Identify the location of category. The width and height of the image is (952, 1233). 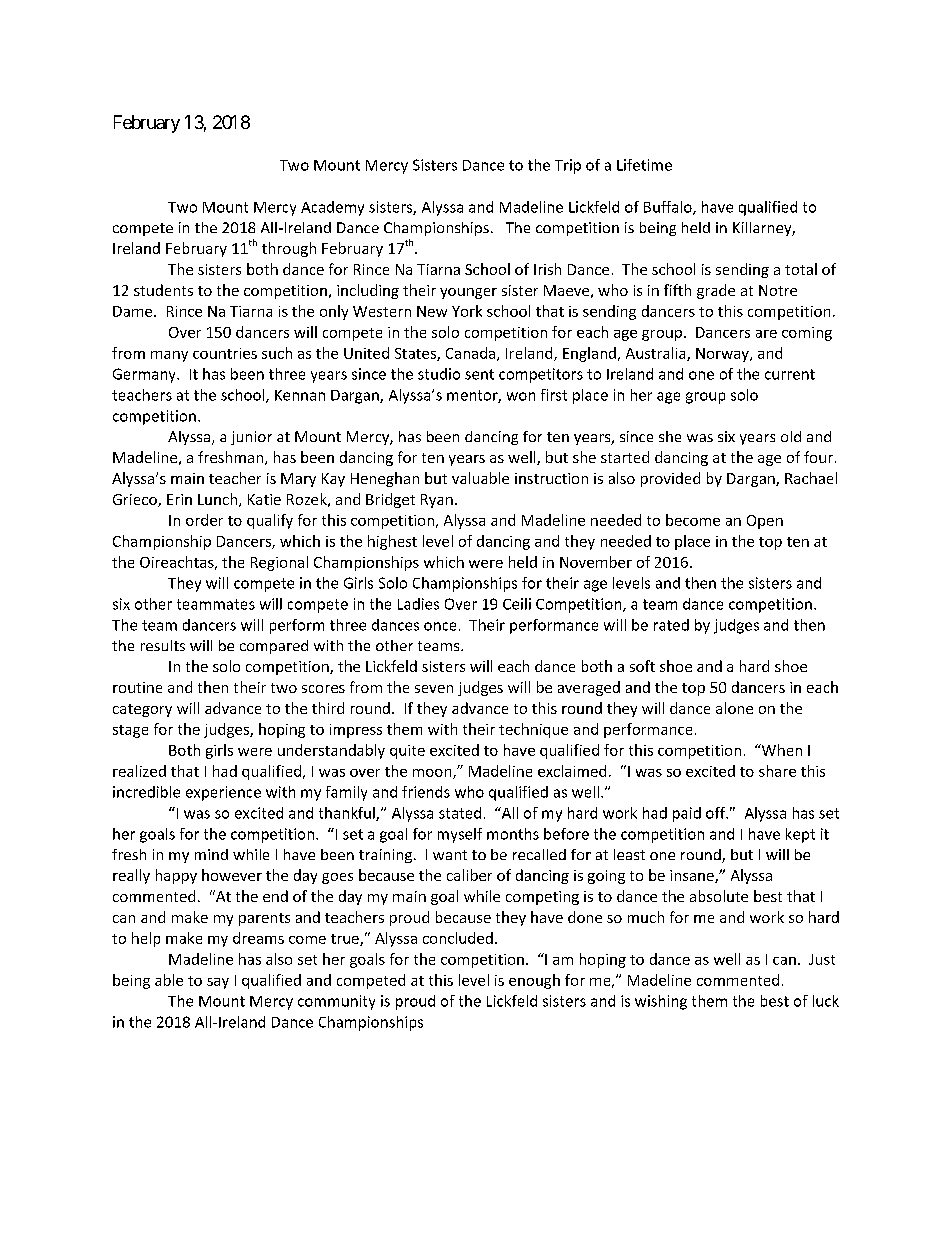
(142, 710).
